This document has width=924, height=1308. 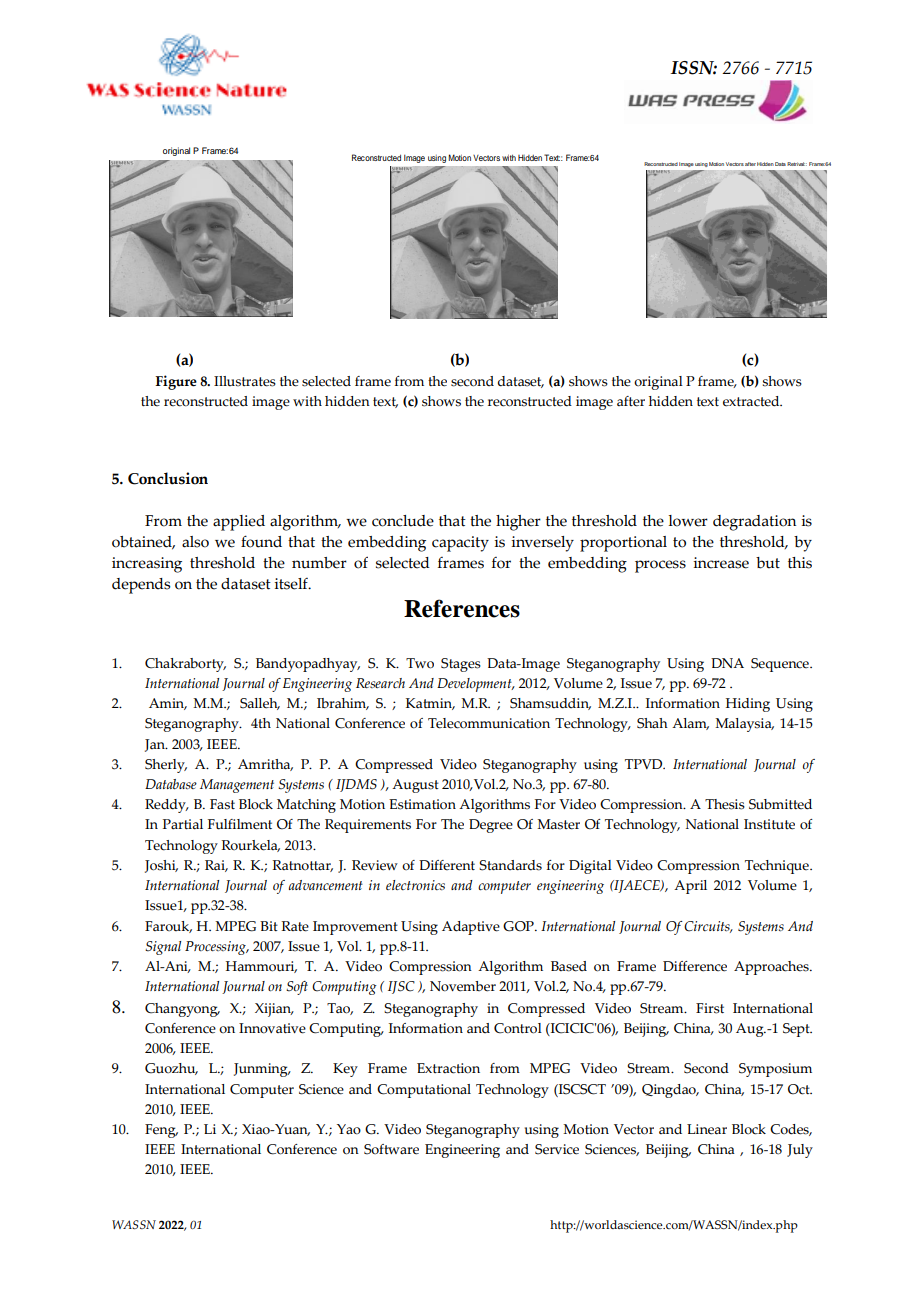 I want to click on Chakraborty, so click(x=185, y=665).
